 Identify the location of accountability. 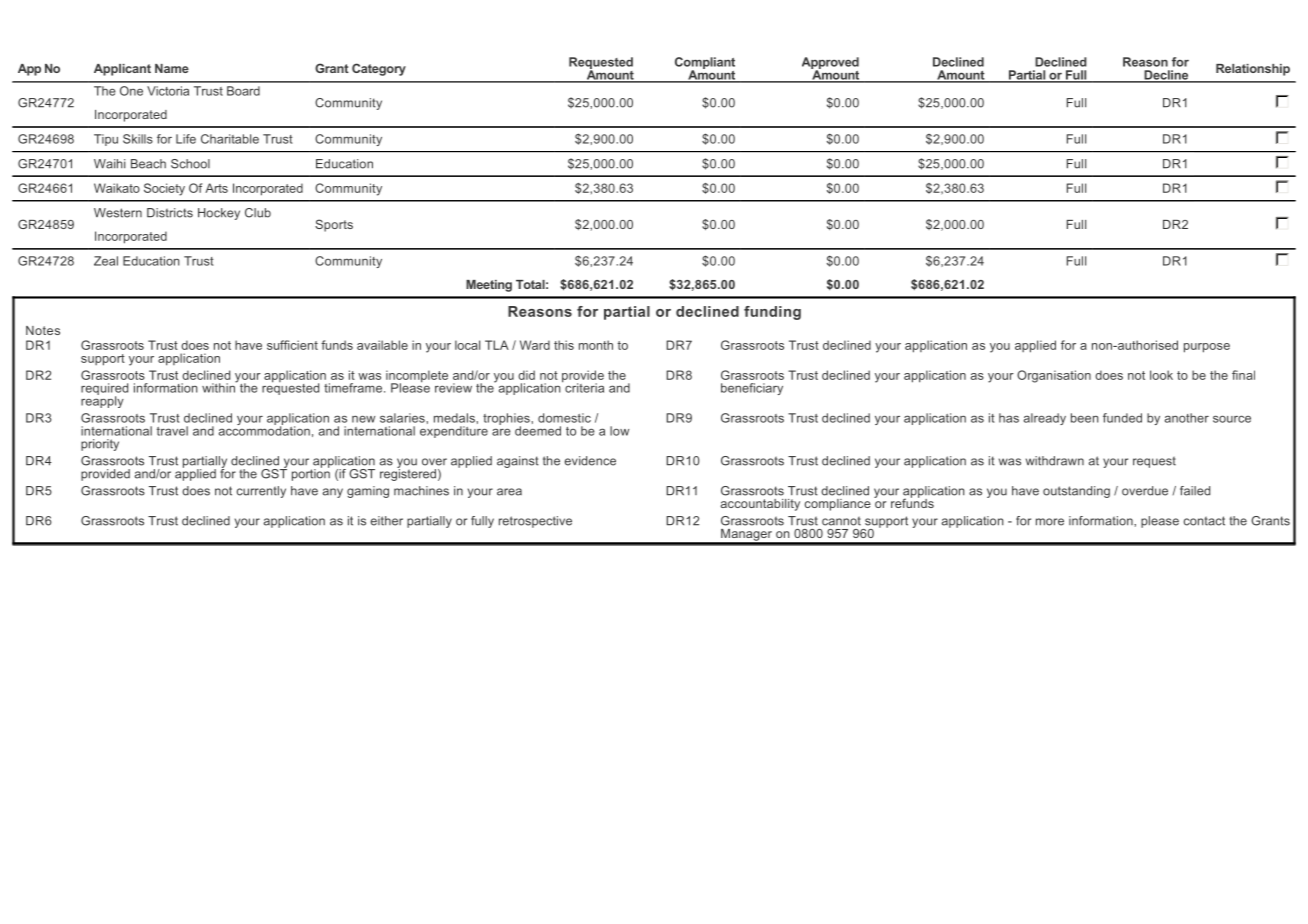
(760, 505).
